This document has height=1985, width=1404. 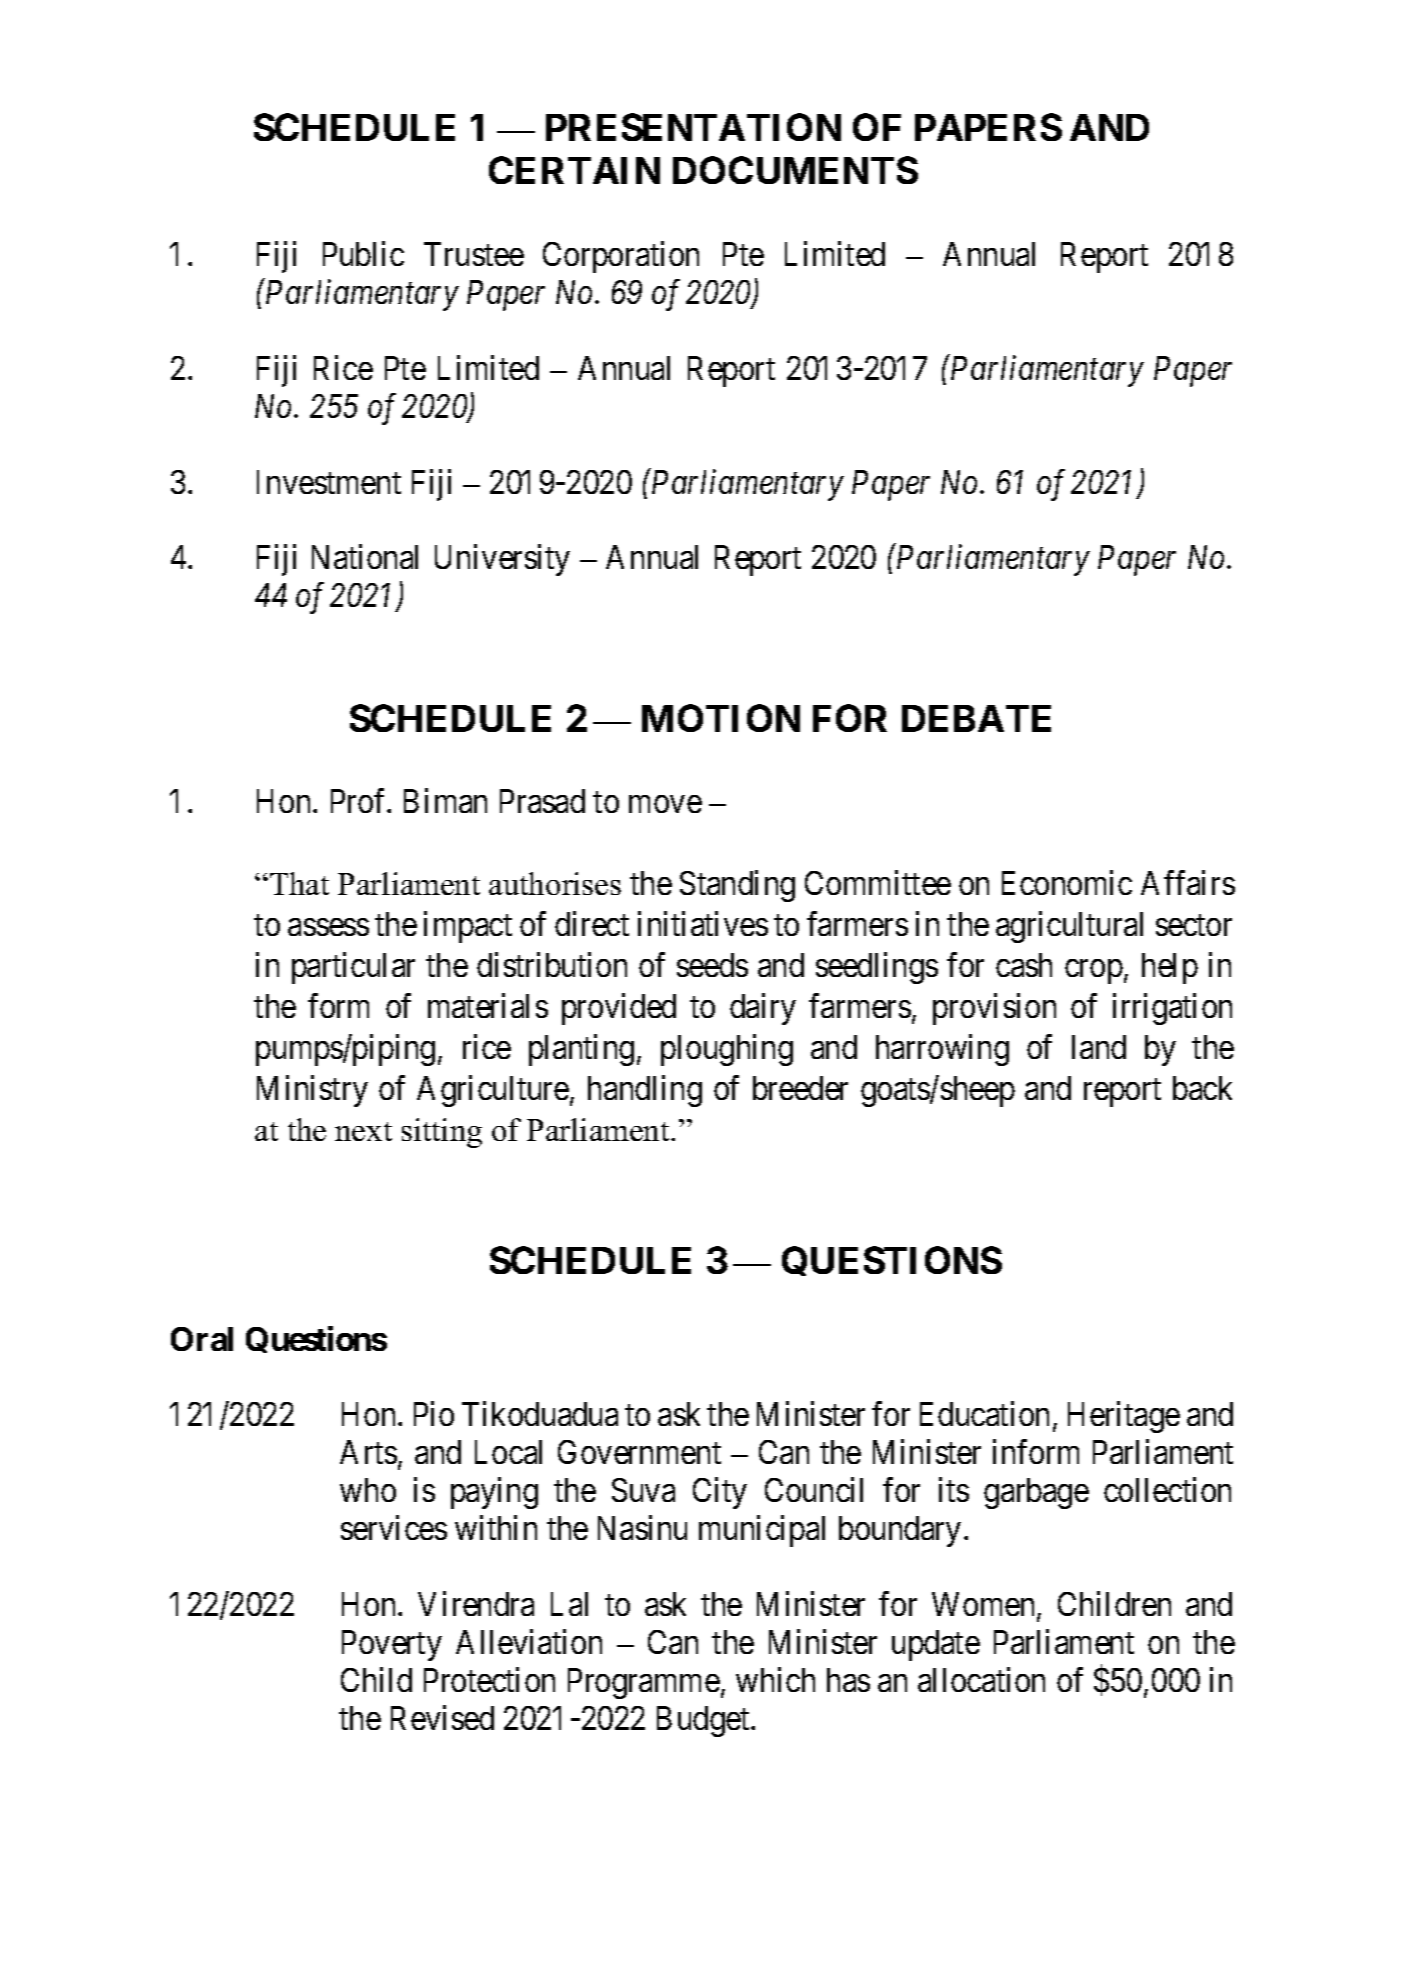 I want to click on PRESENTATION, so click(x=693, y=127).
